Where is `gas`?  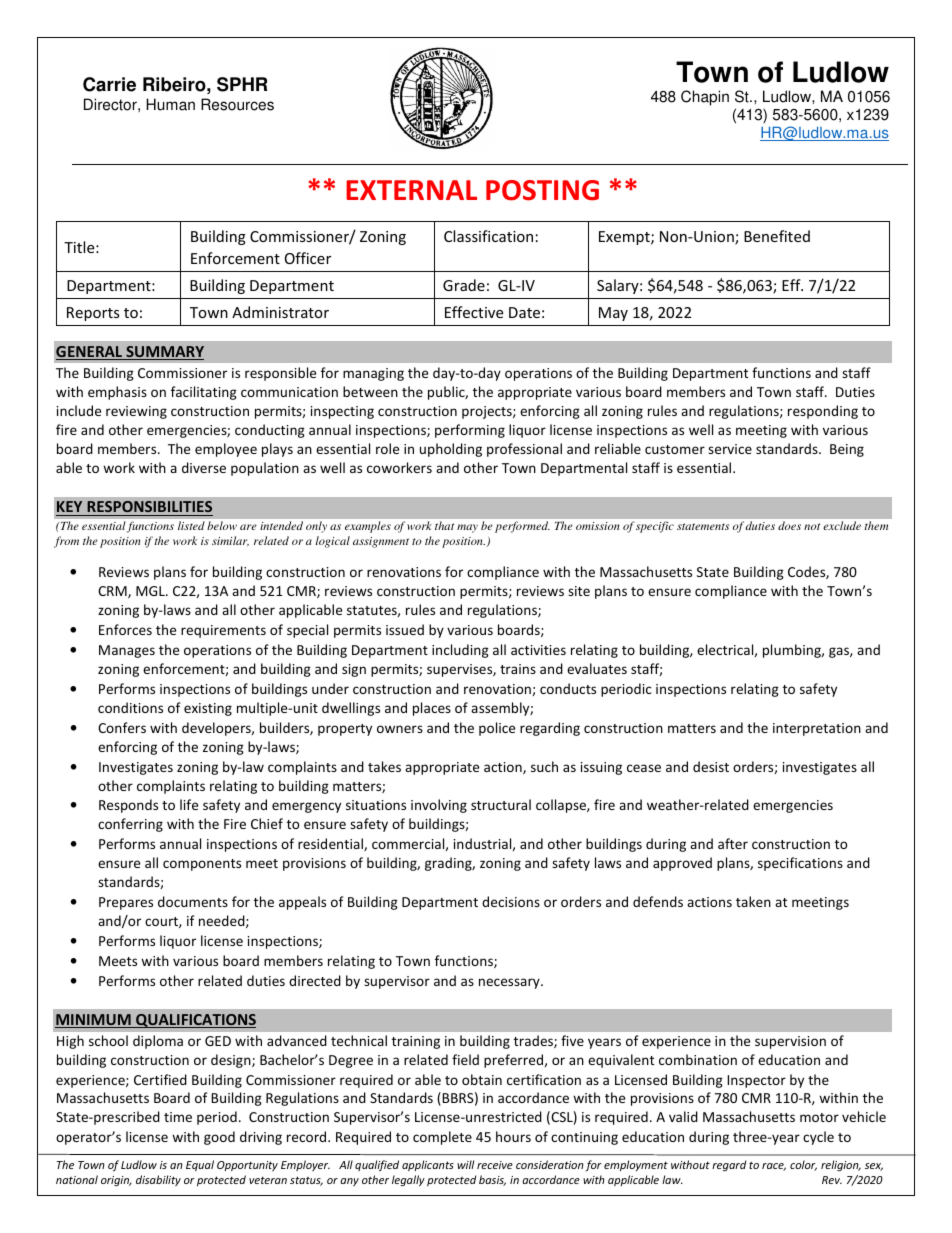
gas is located at coordinates (840, 652).
